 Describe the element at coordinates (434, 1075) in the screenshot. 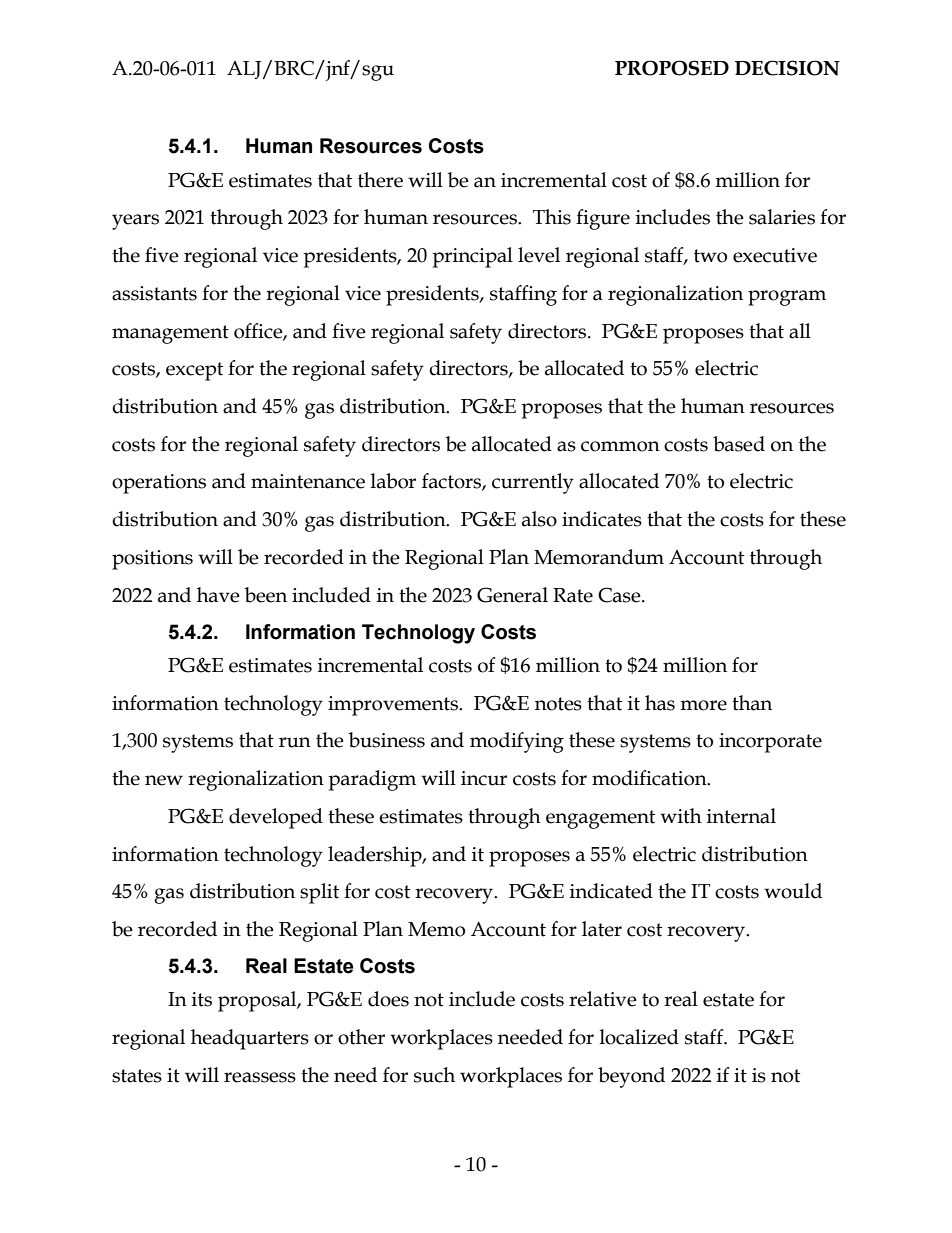

I see `such` at that location.
